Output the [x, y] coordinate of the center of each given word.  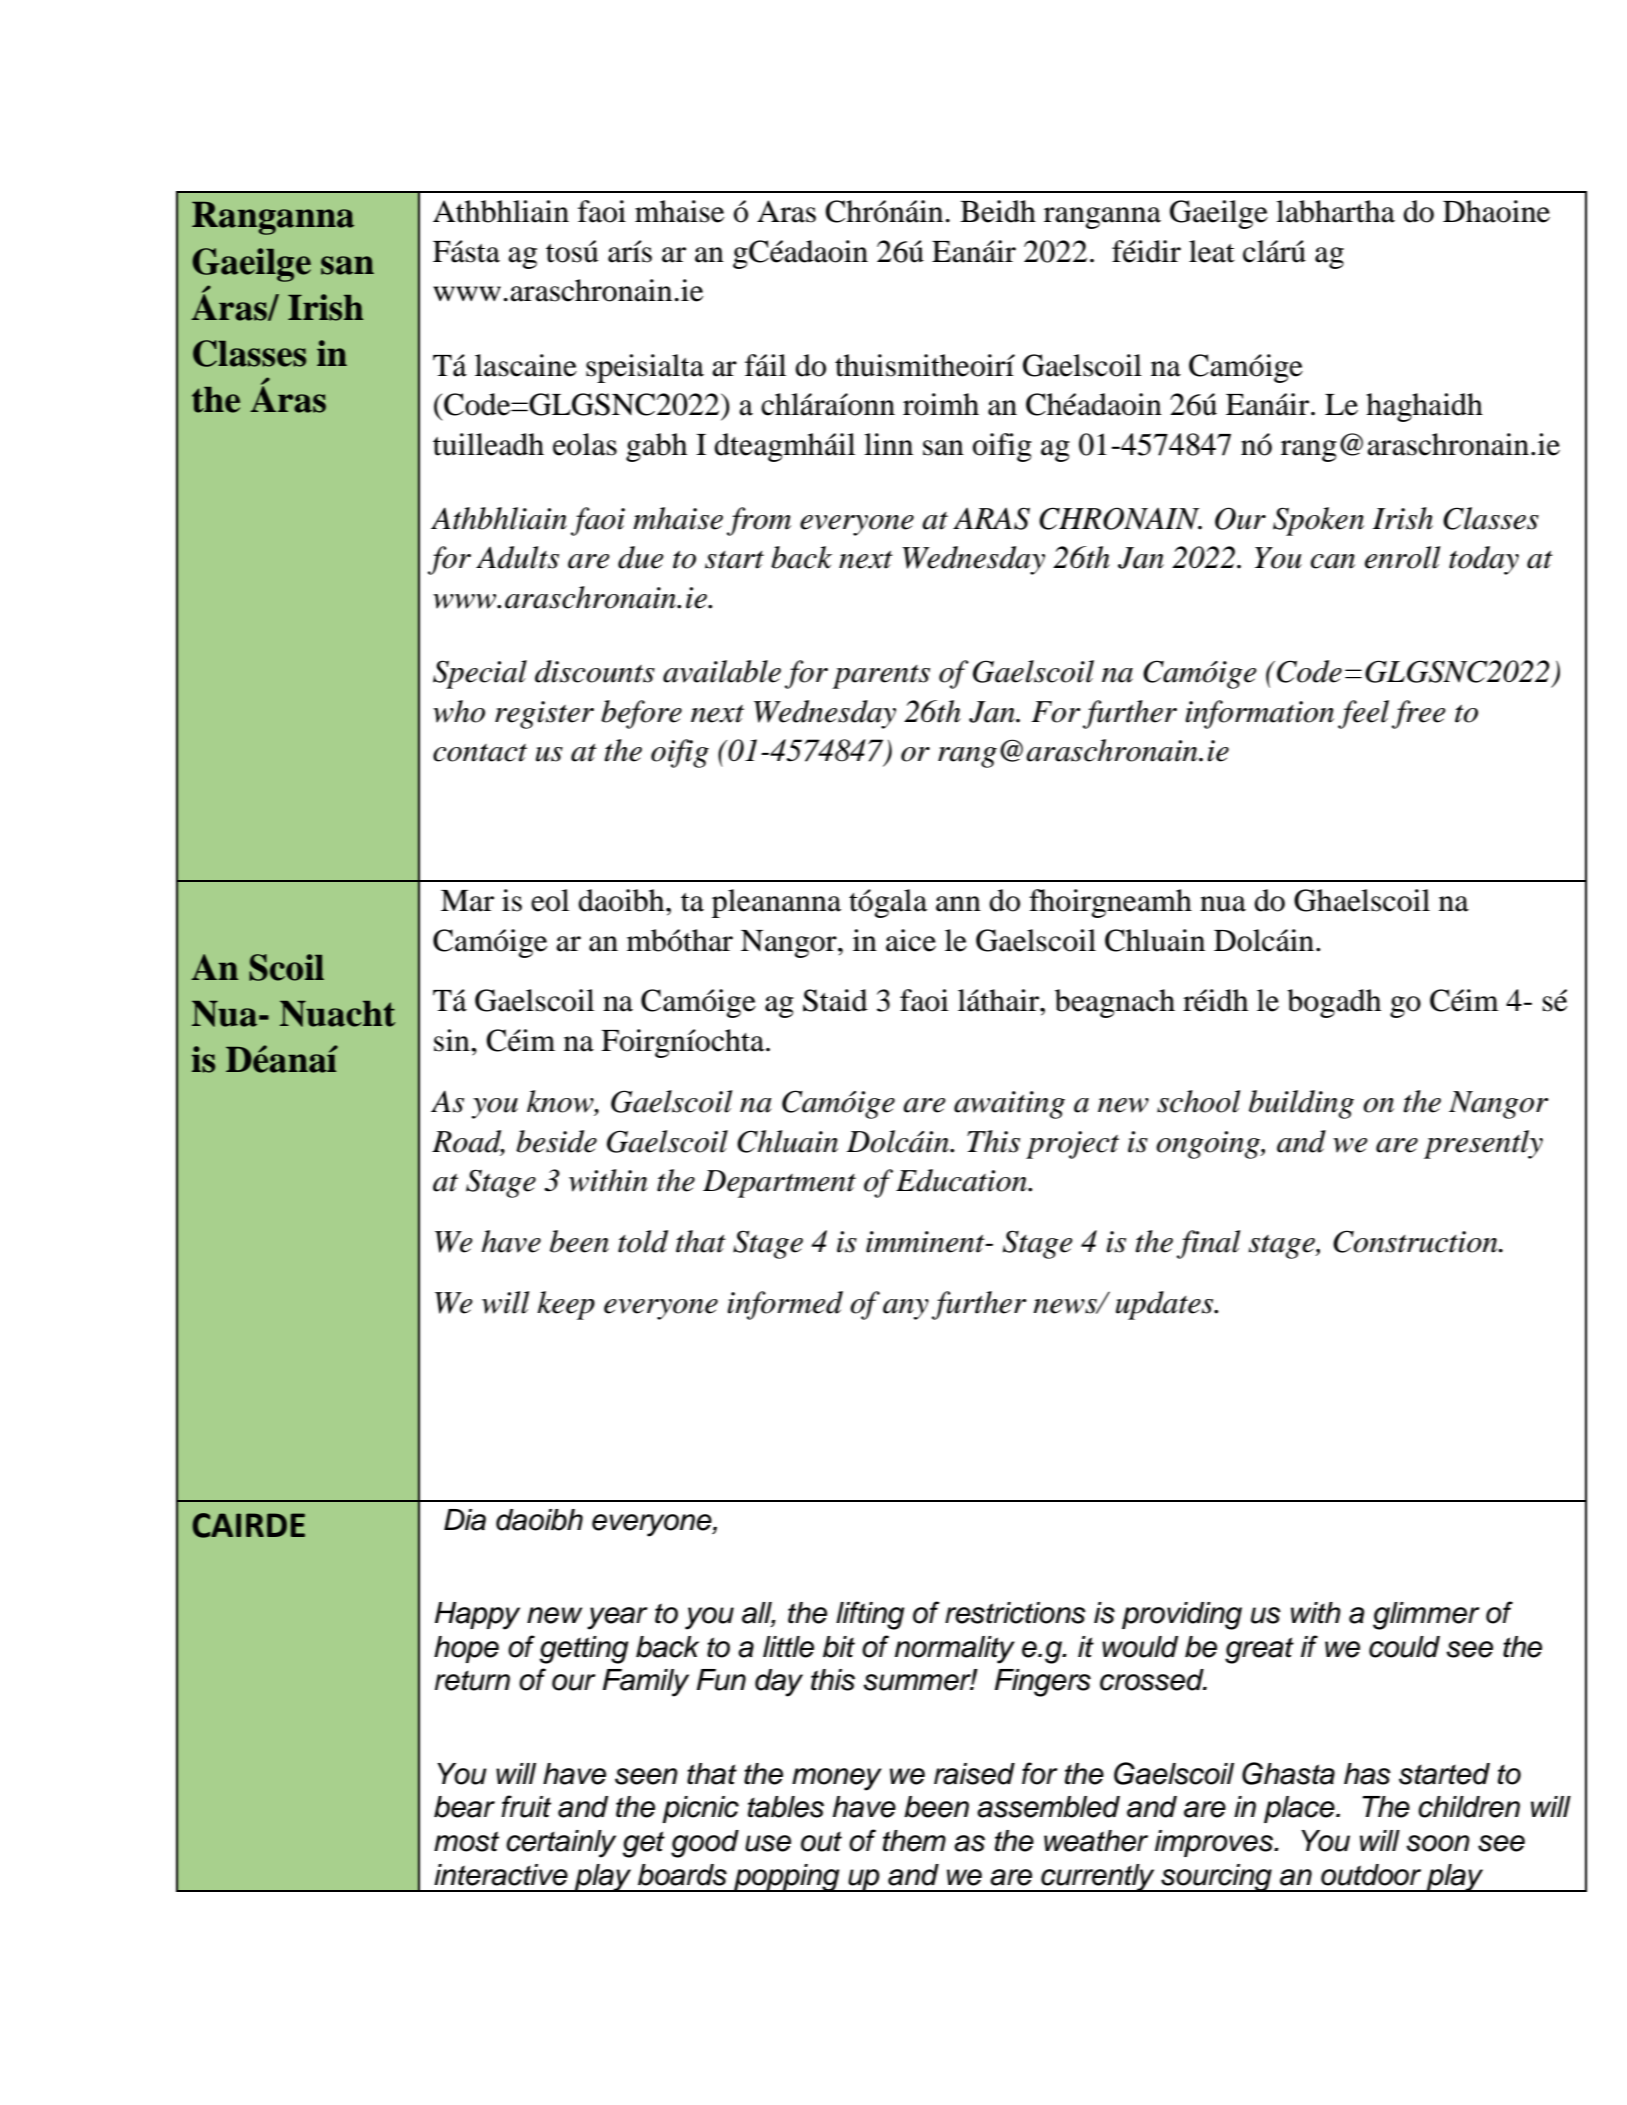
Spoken [1318, 521]
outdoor [1371, 1875]
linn [888, 444]
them [914, 1841]
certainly [561, 1844]
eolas [585, 444]
